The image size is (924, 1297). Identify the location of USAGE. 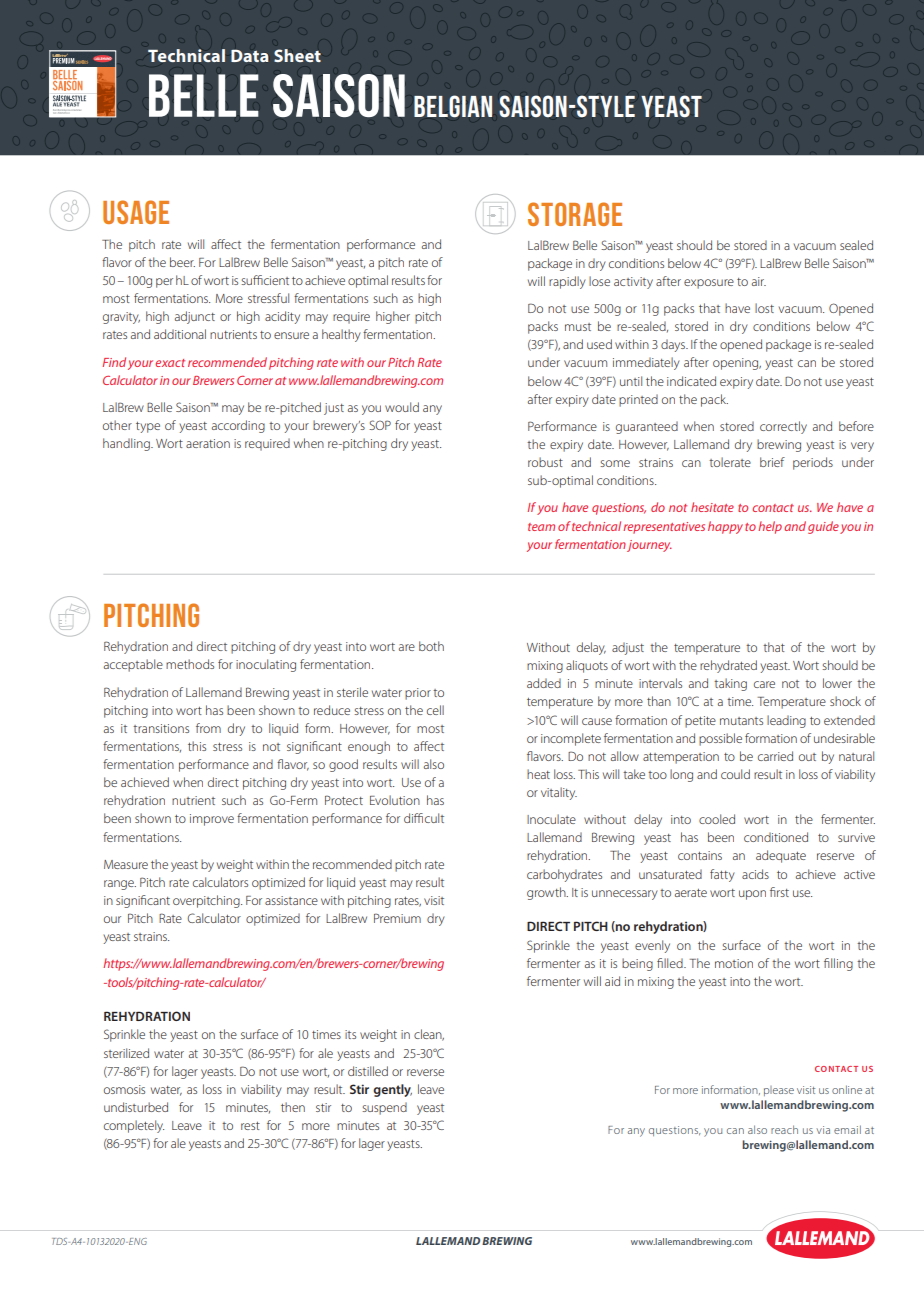
(136, 212).
